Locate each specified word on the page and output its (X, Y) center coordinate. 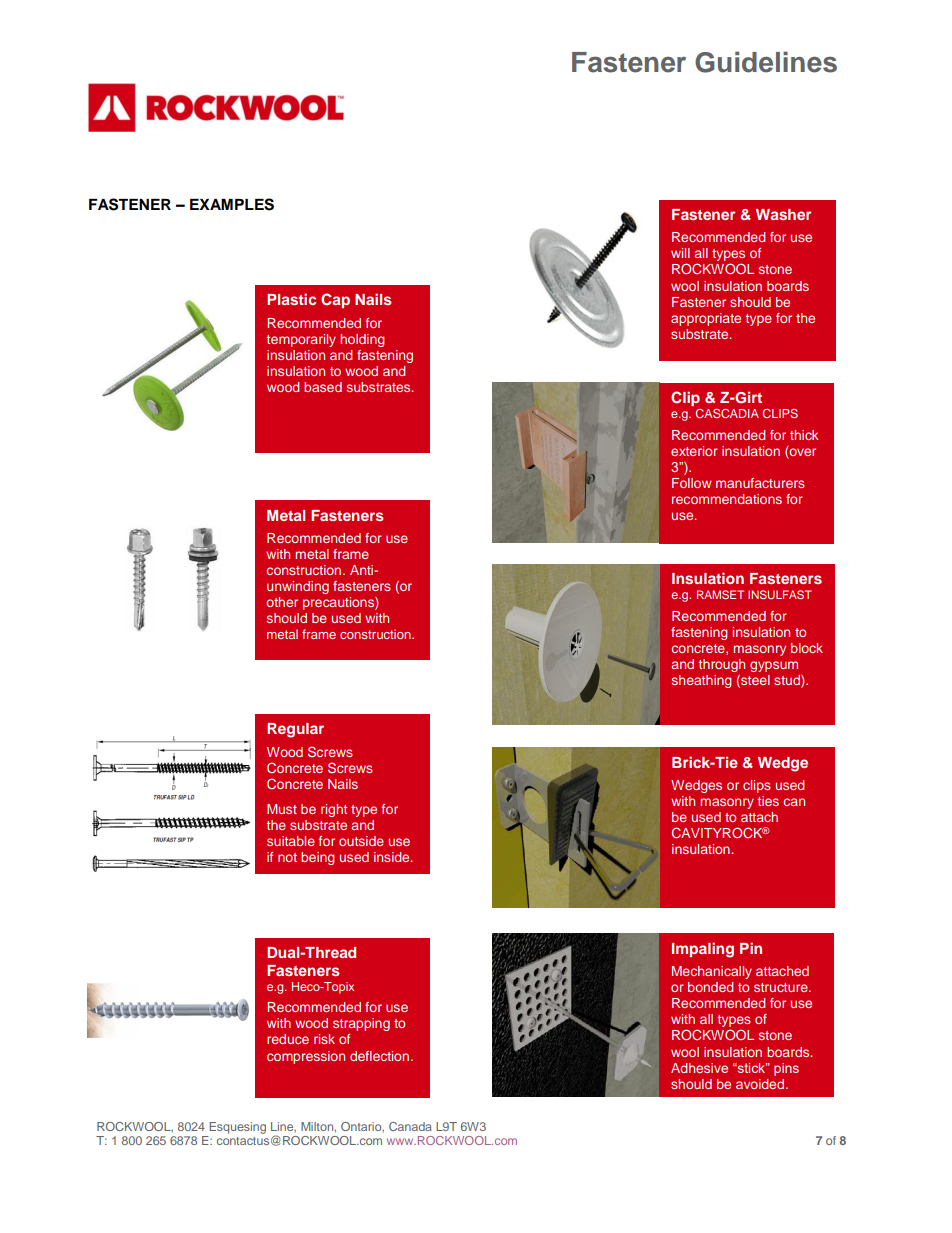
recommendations (727, 499)
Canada (410, 1126)
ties (768, 801)
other (282, 602)
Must (282, 809)
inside (393, 857)
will (680, 253)
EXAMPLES (232, 204)
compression (306, 1057)
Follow (692, 483)
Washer (783, 214)
